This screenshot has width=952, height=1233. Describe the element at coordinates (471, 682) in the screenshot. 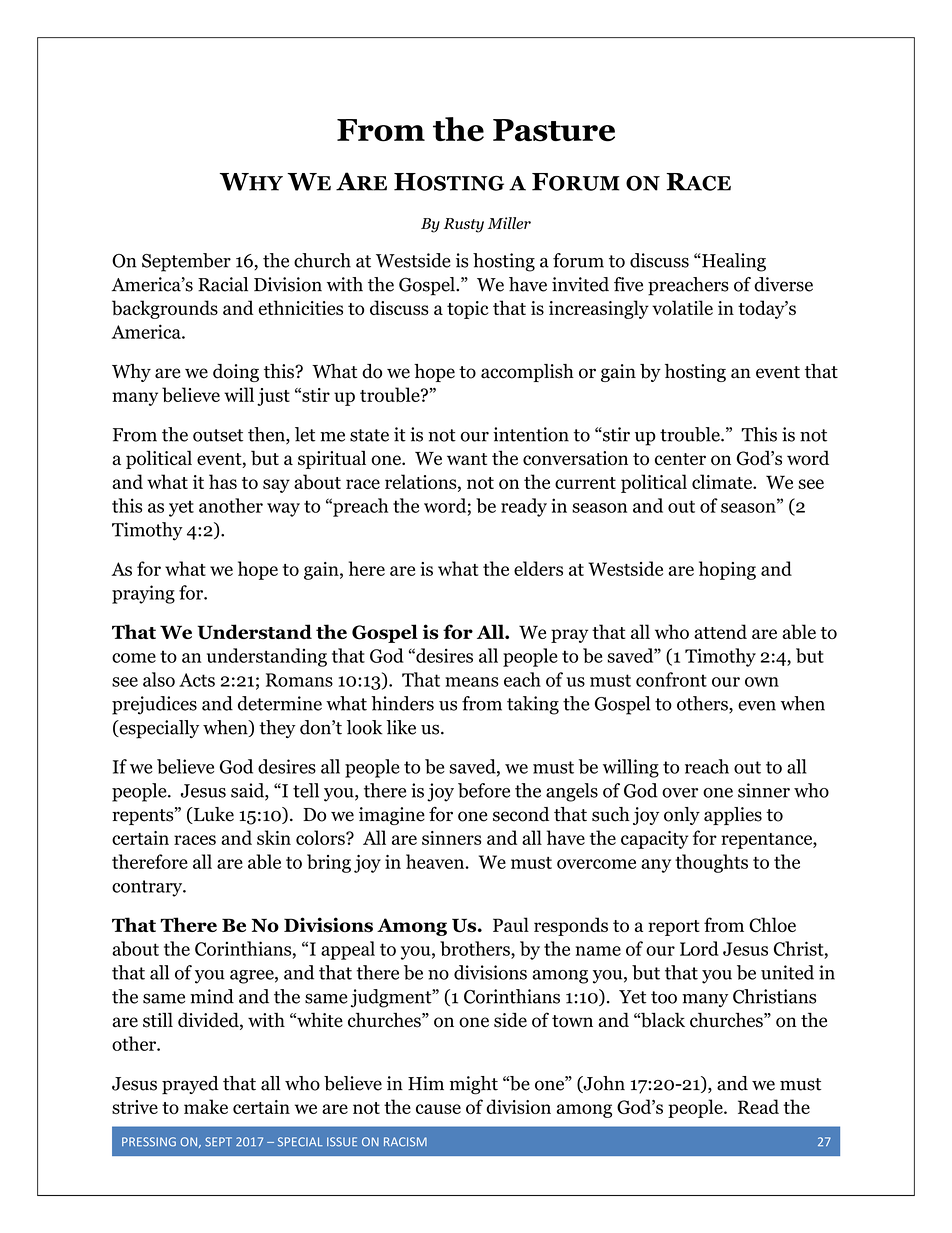

I see `means` at that location.
